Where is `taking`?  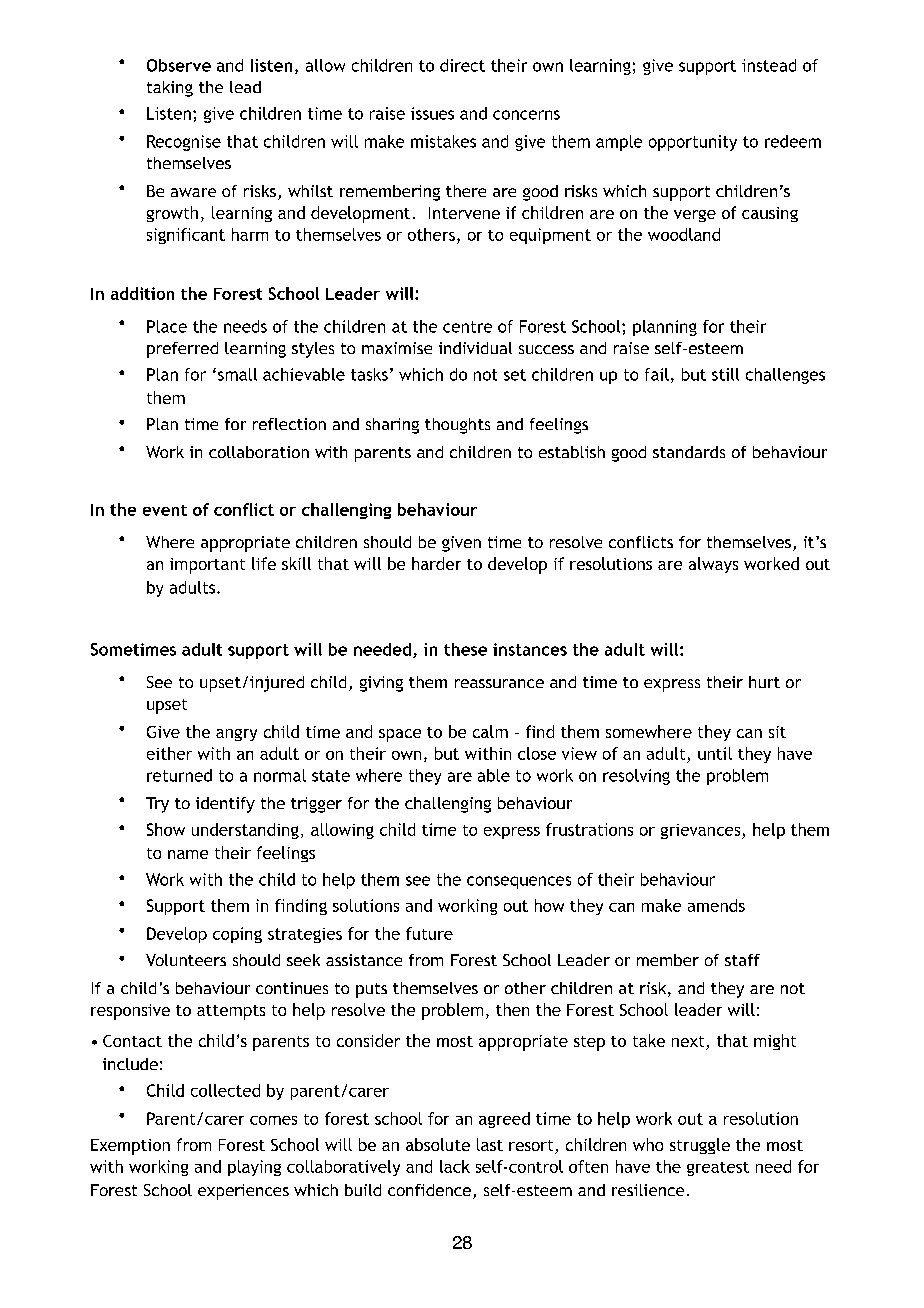
taking is located at coordinates (170, 89).
